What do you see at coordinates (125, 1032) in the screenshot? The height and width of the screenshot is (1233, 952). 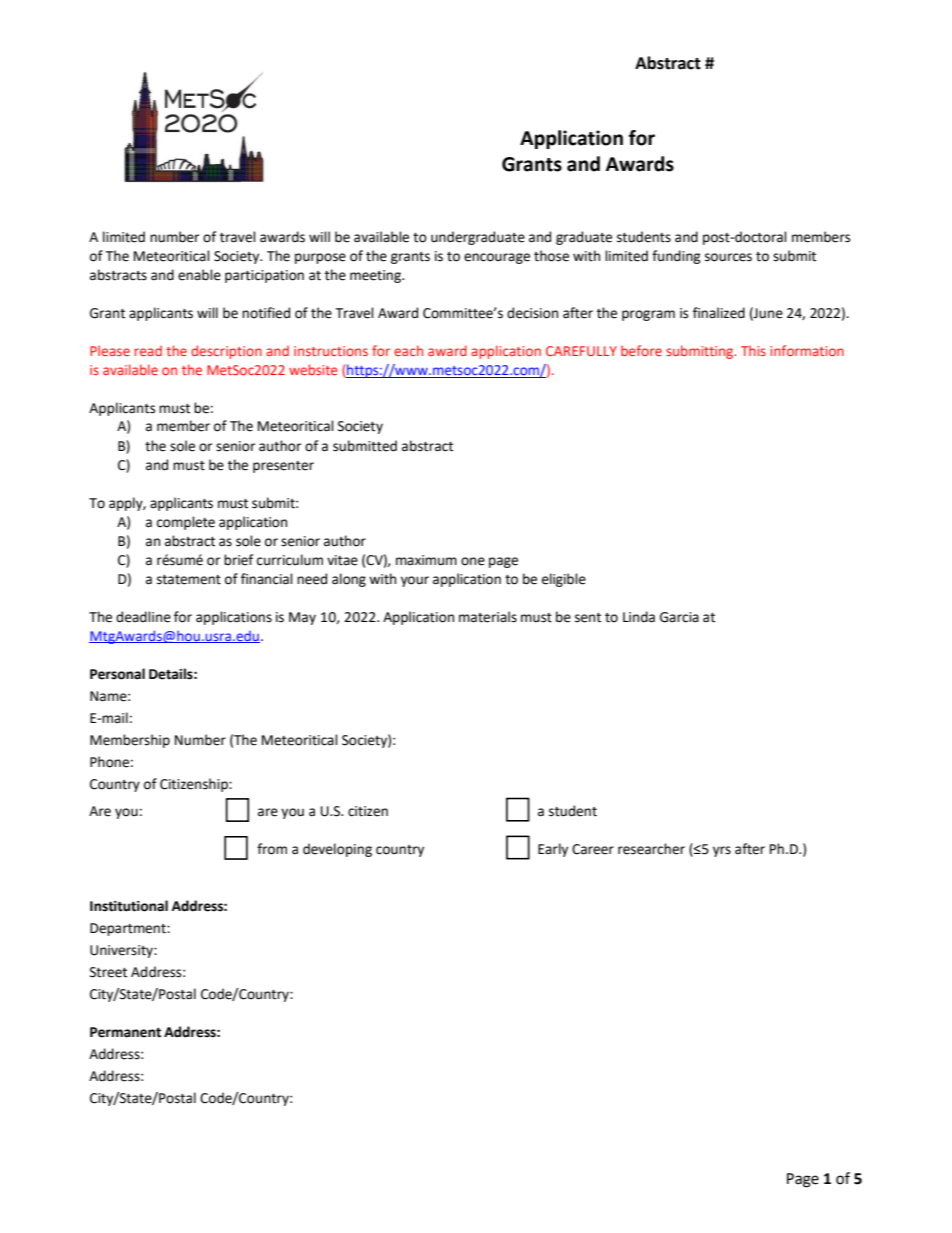 I see `Permanent` at bounding box center [125, 1032].
